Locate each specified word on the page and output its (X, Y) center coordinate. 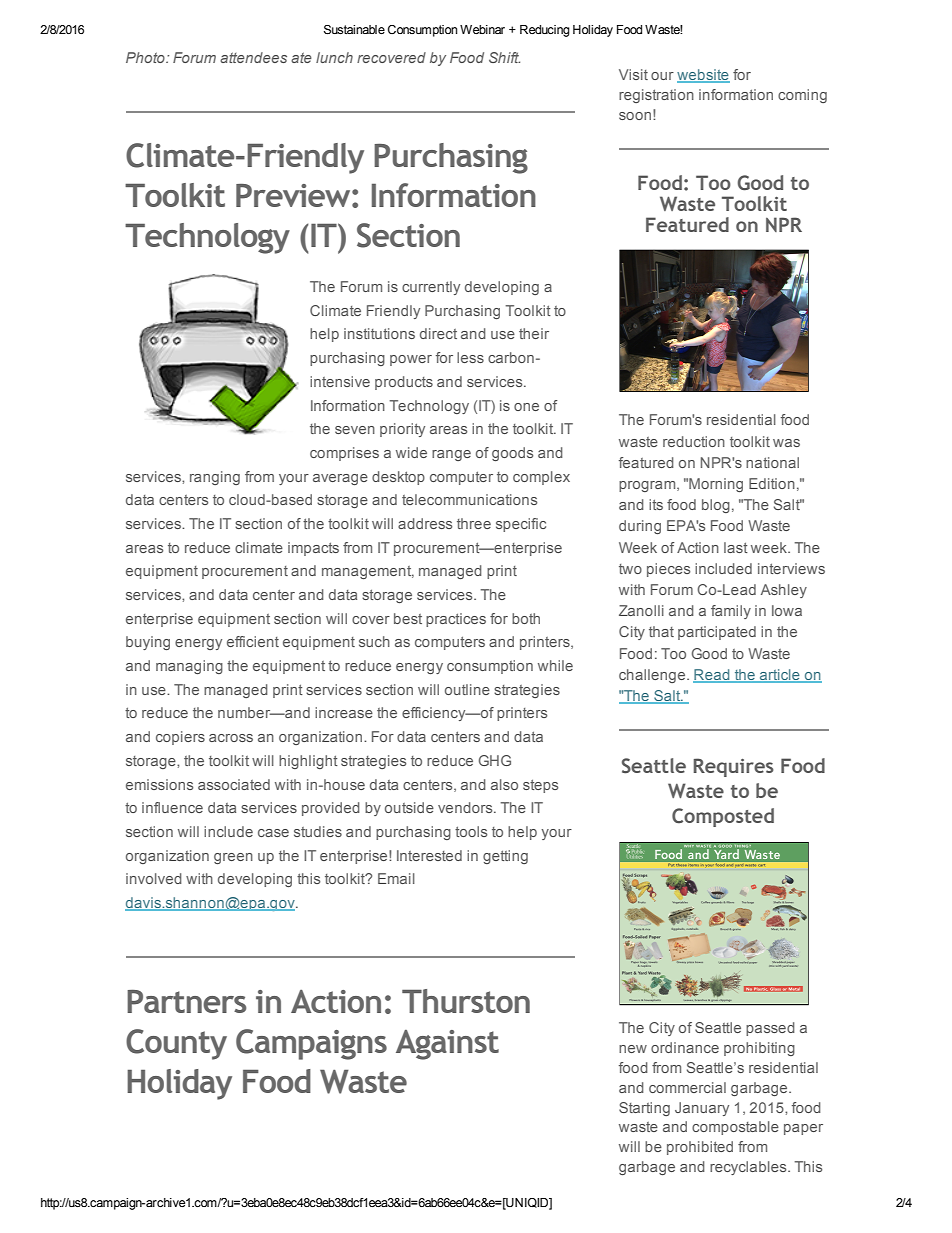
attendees (253, 57)
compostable (735, 1128)
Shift (504, 57)
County (176, 1044)
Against (447, 1045)
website (703, 76)
